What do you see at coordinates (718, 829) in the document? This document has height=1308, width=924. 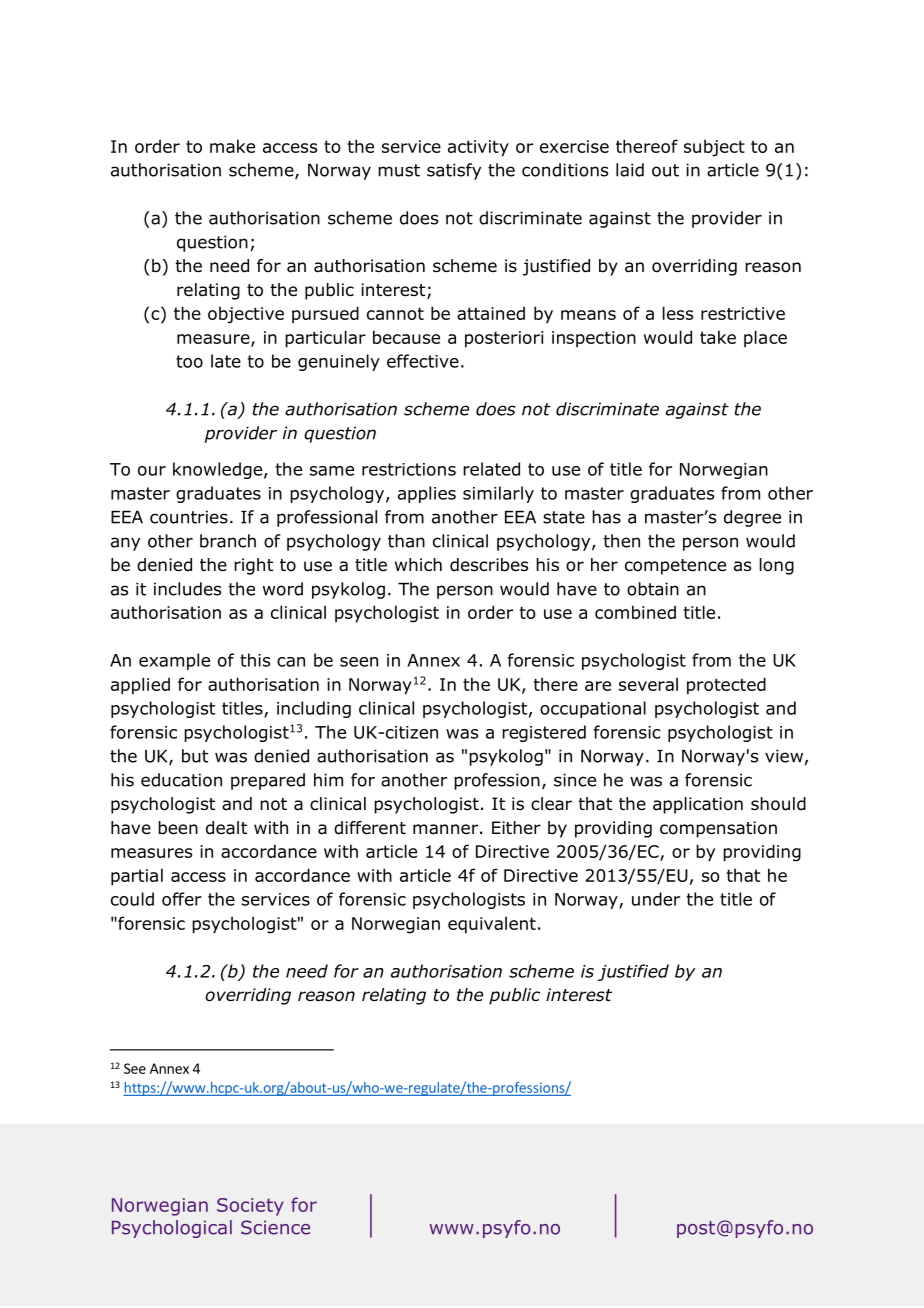 I see `compensation` at bounding box center [718, 829].
